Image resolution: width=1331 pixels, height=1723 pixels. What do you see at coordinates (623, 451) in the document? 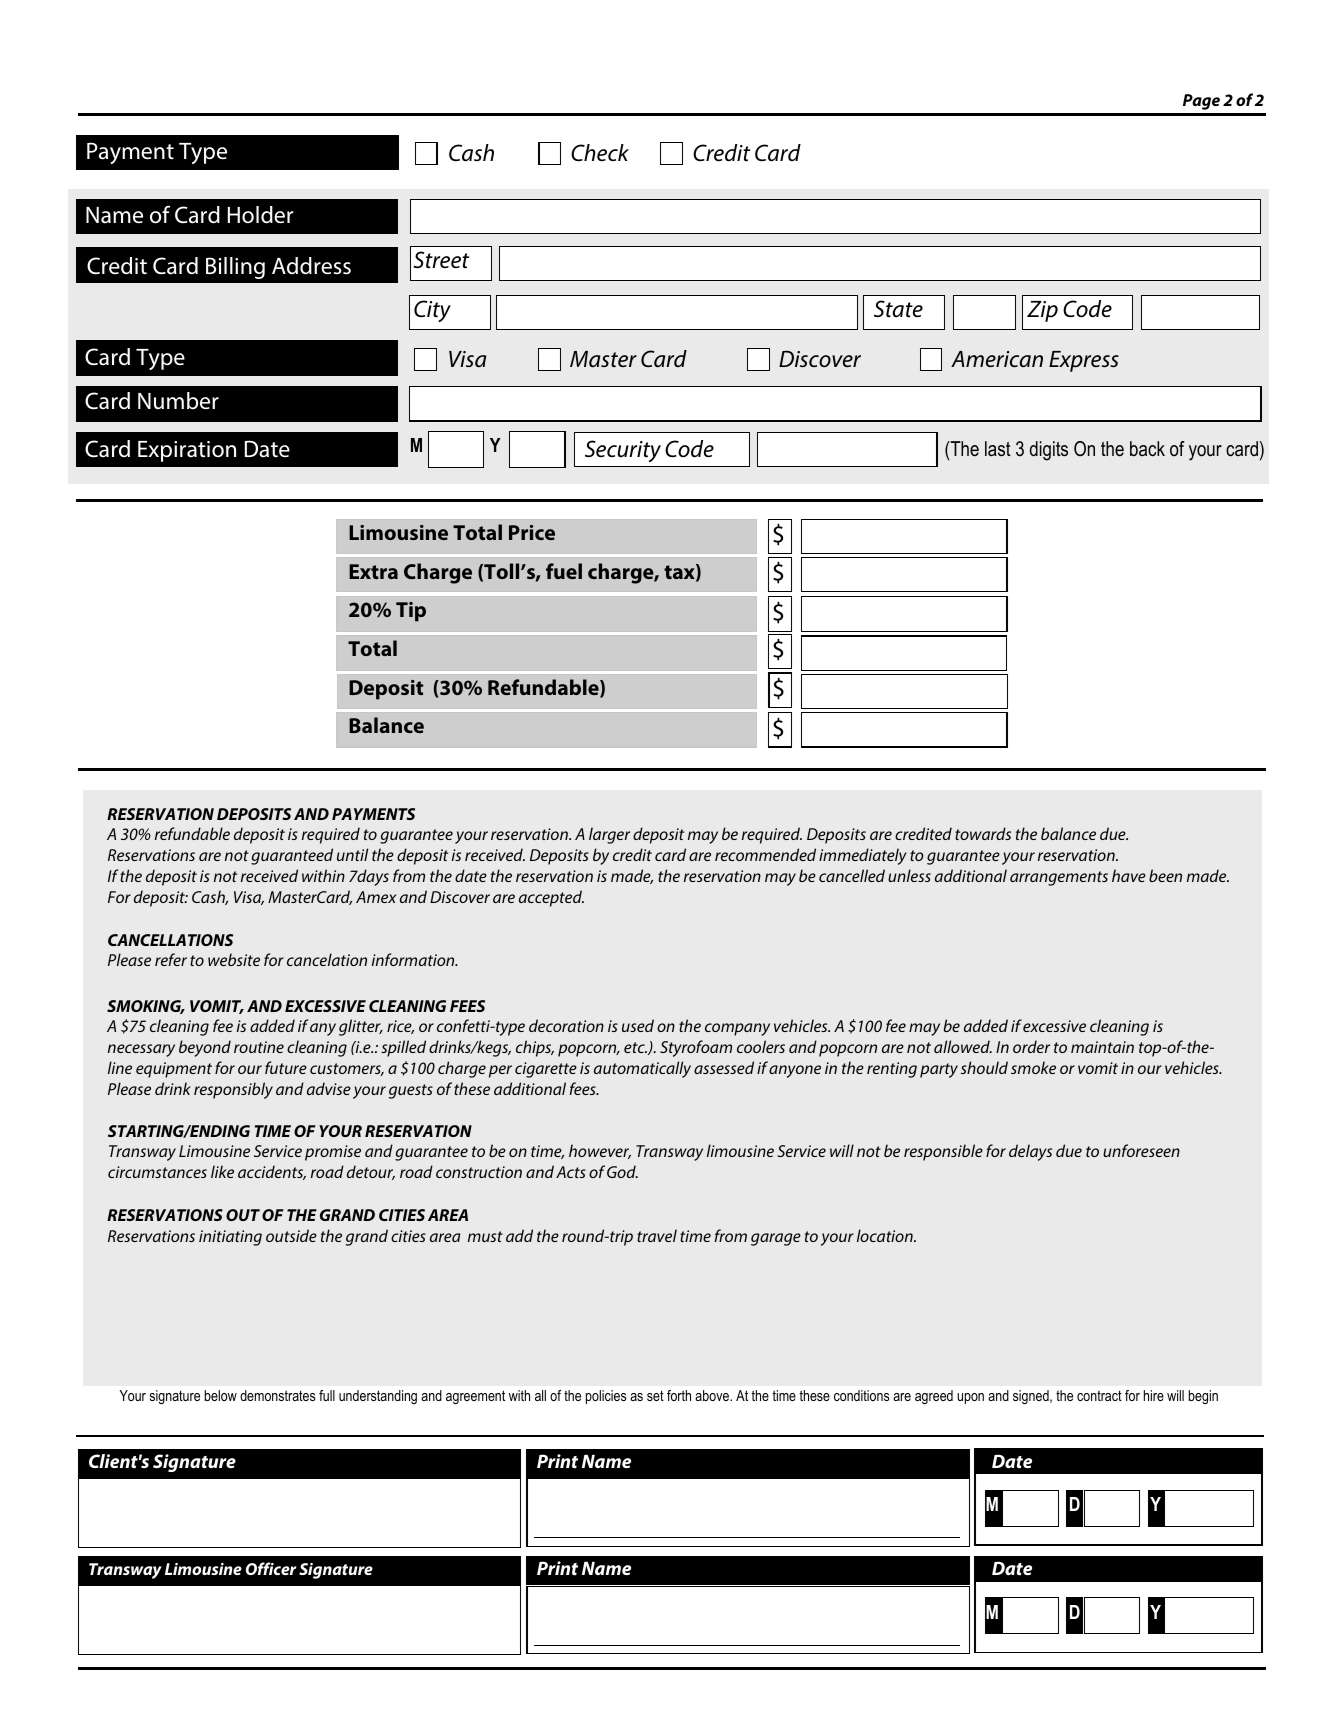
I see `Security` at bounding box center [623, 451].
